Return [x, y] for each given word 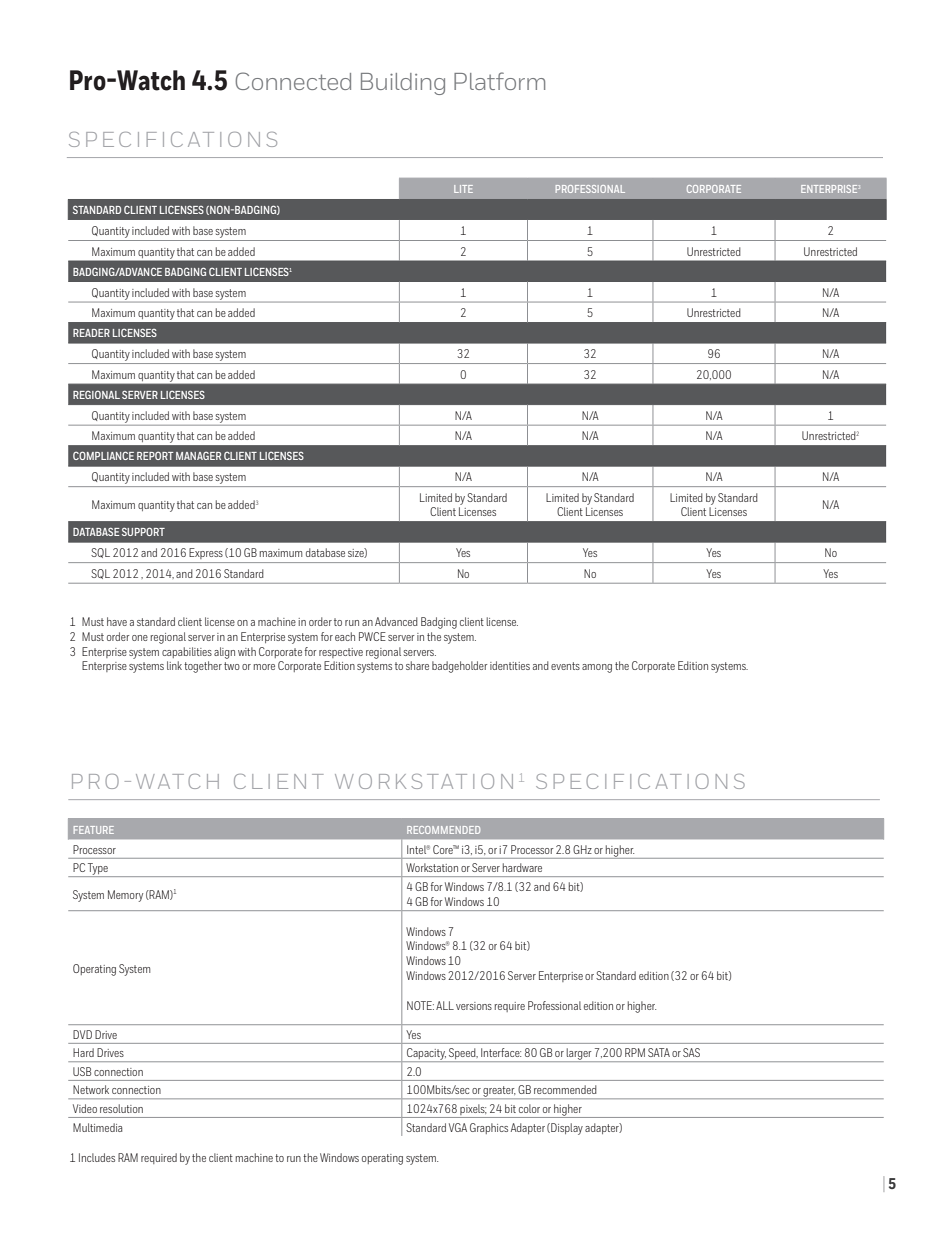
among [597, 668]
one [140, 638]
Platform [499, 81]
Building [403, 84]
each [345, 636]
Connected [293, 81]
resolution [121, 1108]
